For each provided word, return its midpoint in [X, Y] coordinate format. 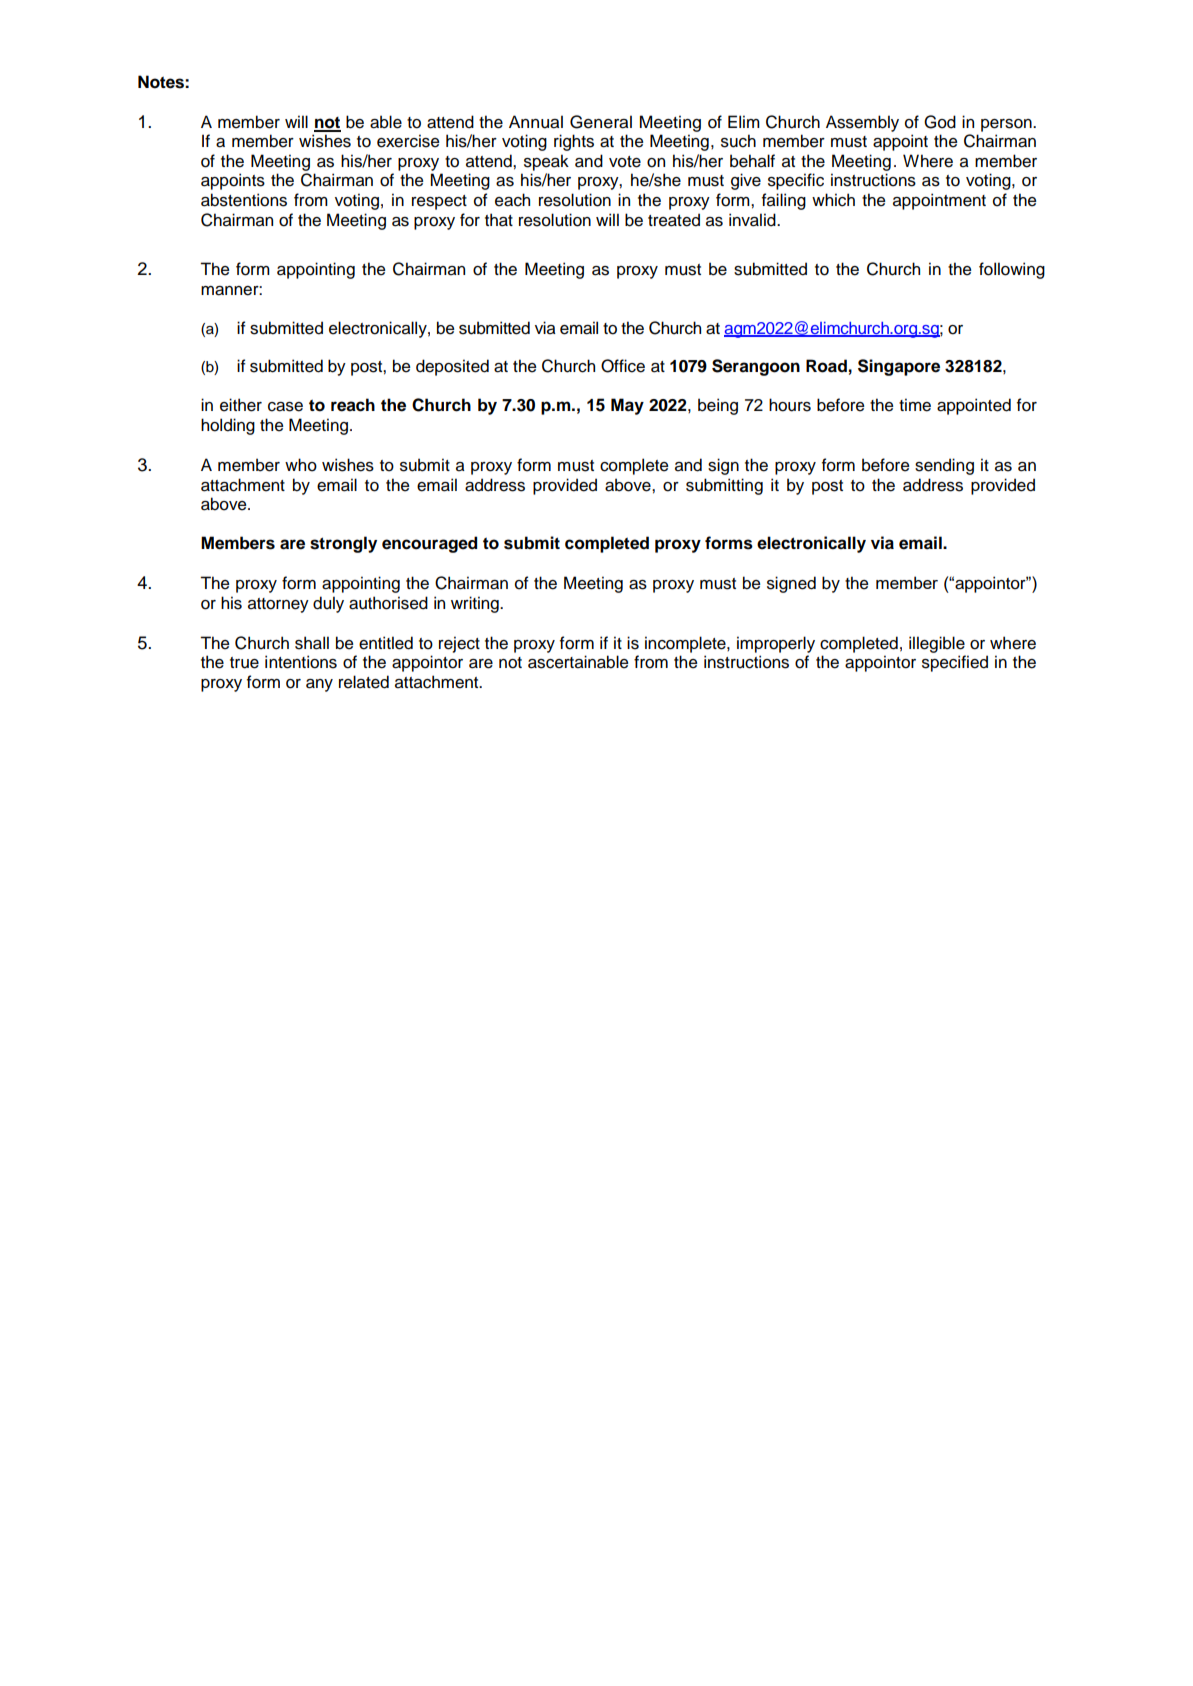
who [301, 465]
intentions [301, 662]
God [940, 122]
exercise [408, 141]
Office [623, 366]
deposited [452, 367]
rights [574, 142]
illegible [937, 644]
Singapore [899, 367]
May [627, 406]
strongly [343, 544]
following [1012, 270]
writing [476, 604]
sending [944, 466]
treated [674, 220]
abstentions [244, 200]
